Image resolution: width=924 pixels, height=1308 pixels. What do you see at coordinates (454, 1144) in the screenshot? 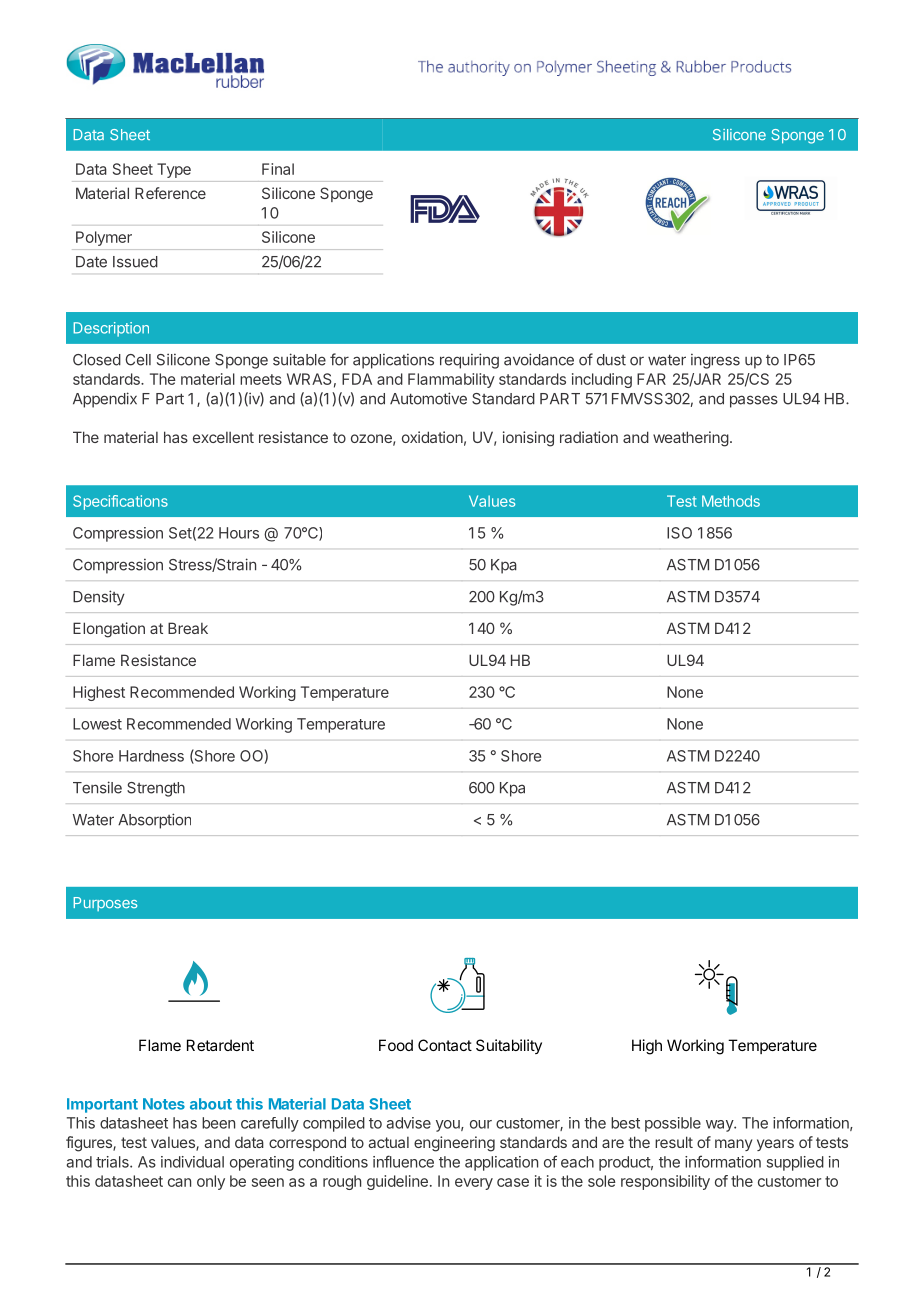
I see `engineering` at bounding box center [454, 1144].
